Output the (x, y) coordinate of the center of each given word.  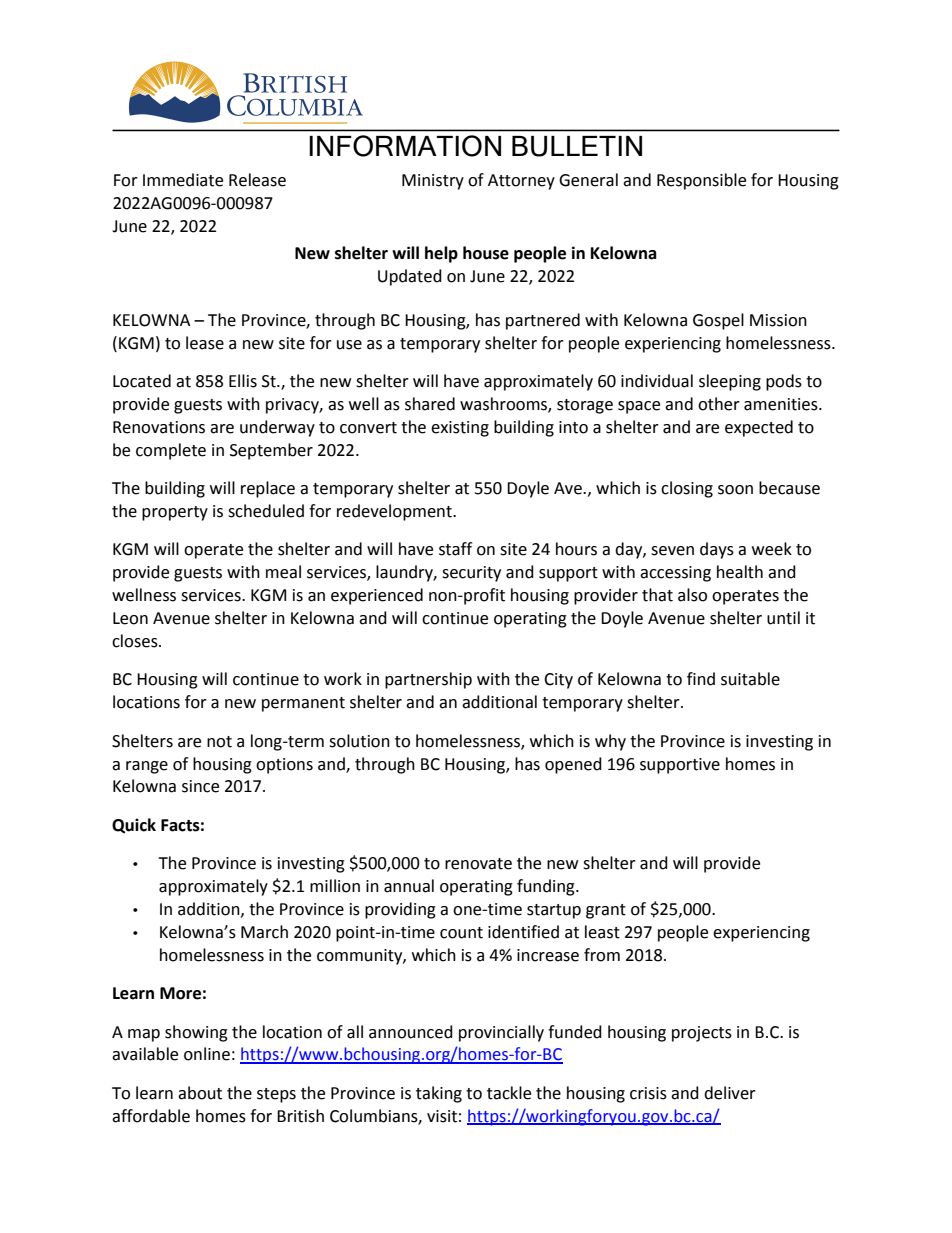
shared (430, 404)
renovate (478, 864)
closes (136, 641)
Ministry (433, 182)
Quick (134, 826)
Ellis (243, 381)
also (692, 595)
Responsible (701, 181)
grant (606, 911)
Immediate (183, 180)
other (719, 404)
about (200, 1093)
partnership (428, 680)
